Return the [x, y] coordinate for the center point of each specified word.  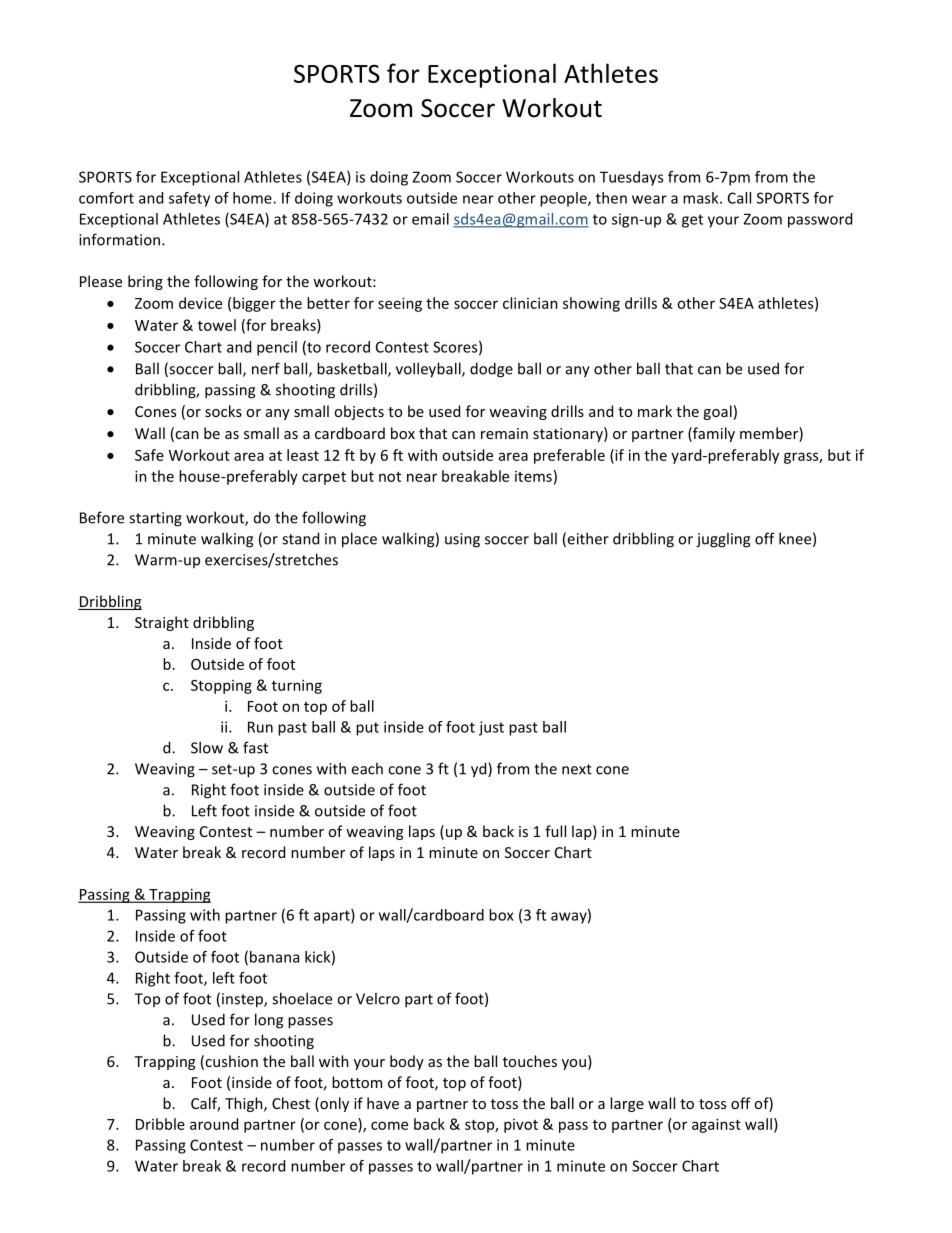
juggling [723, 540]
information [121, 239]
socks [223, 411]
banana [274, 957]
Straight [162, 623]
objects [359, 412]
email [430, 219]
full [555, 831]
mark [655, 411]
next [577, 769]
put [367, 729]
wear [649, 199]
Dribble [160, 1124]
